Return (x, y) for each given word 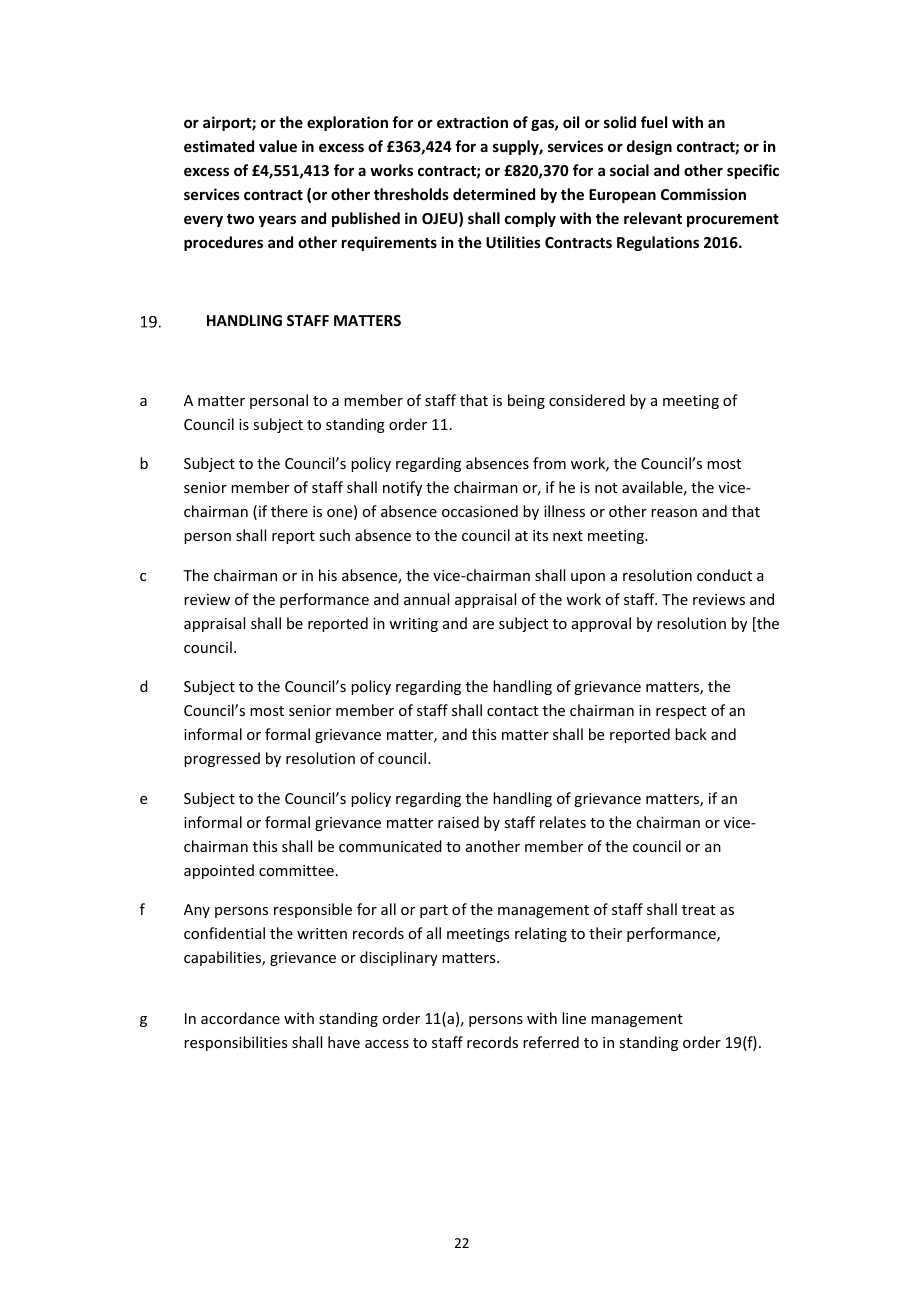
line (574, 1018)
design (649, 147)
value (278, 146)
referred (551, 1042)
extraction (472, 122)
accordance (240, 1018)
